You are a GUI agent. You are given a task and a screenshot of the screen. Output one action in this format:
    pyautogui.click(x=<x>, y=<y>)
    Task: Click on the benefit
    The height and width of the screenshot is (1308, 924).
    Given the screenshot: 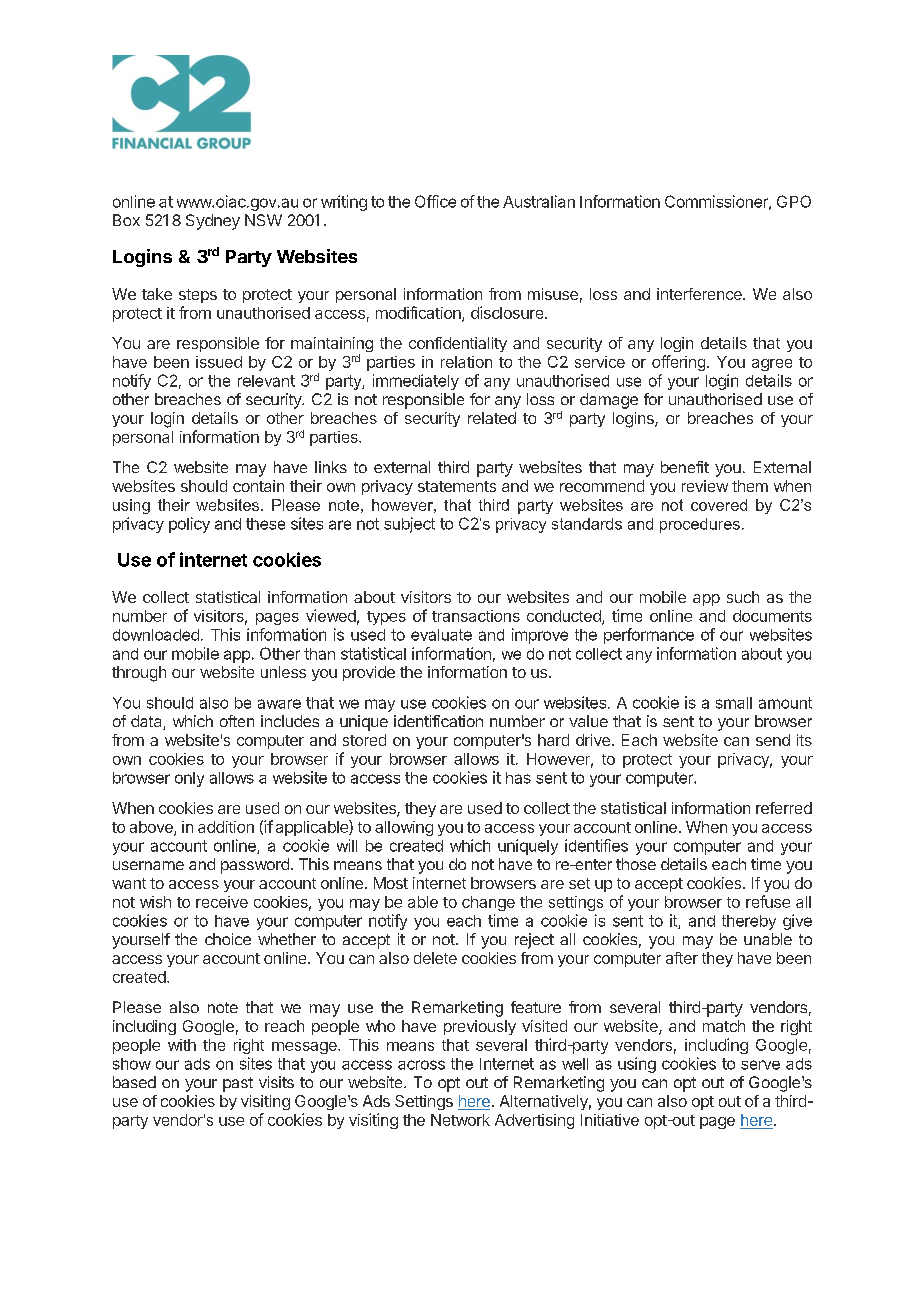 What is the action you would take?
    pyautogui.click(x=685, y=467)
